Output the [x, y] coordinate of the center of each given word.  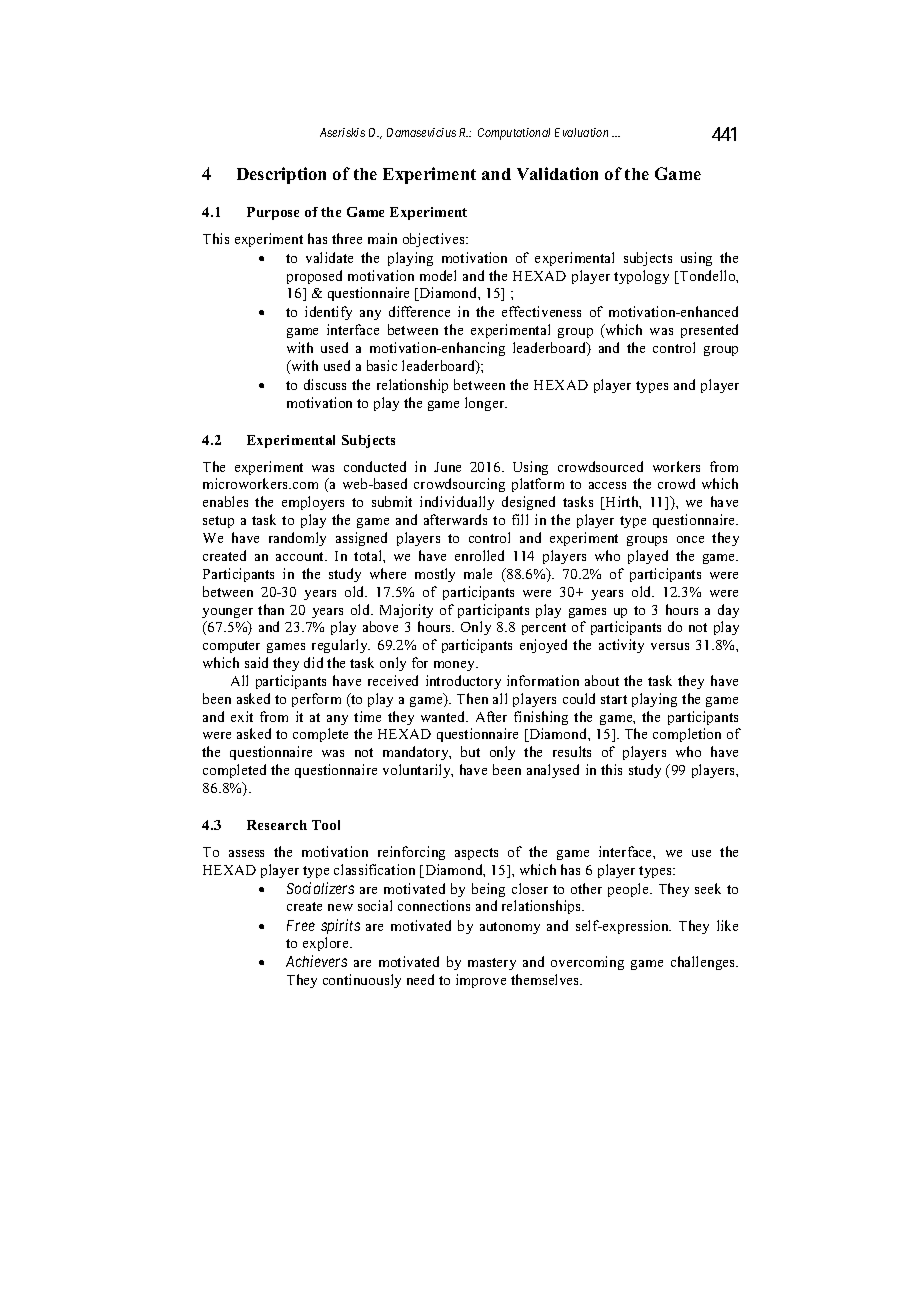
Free [301, 925]
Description [281, 175]
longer [486, 404]
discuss [325, 384]
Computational [514, 134]
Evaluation [581, 132]
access [607, 485]
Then [472, 698]
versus [670, 646]
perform [316, 700]
